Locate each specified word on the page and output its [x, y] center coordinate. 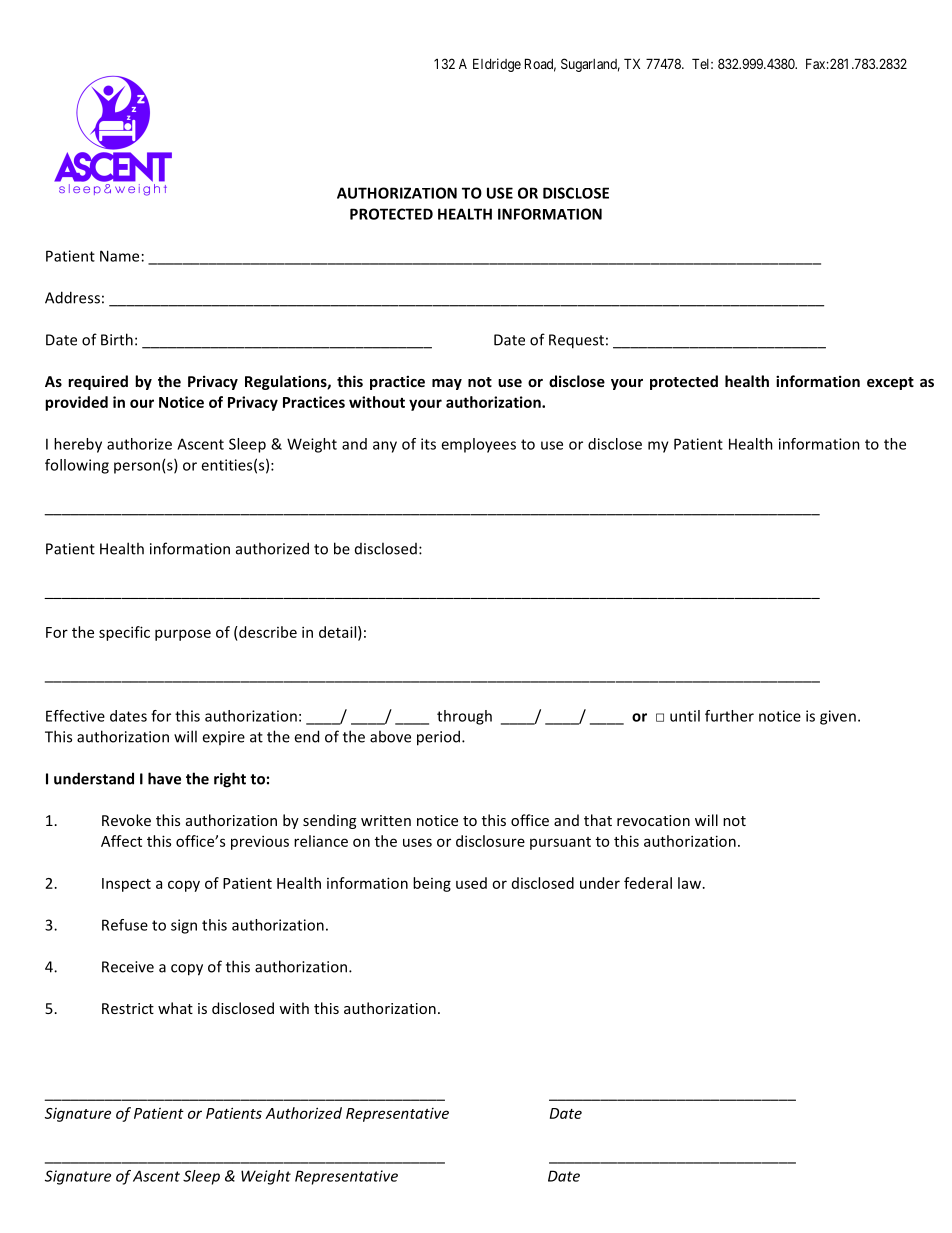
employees [478, 445]
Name [119, 256]
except [890, 383]
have [164, 778]
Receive [128, 967]
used [471, 883]
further [729, 716]
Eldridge [497, 65]
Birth [117, 339]
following [77, 466]
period [440, 738]
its [428, 444]
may [447, 384]
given [838, 717]
